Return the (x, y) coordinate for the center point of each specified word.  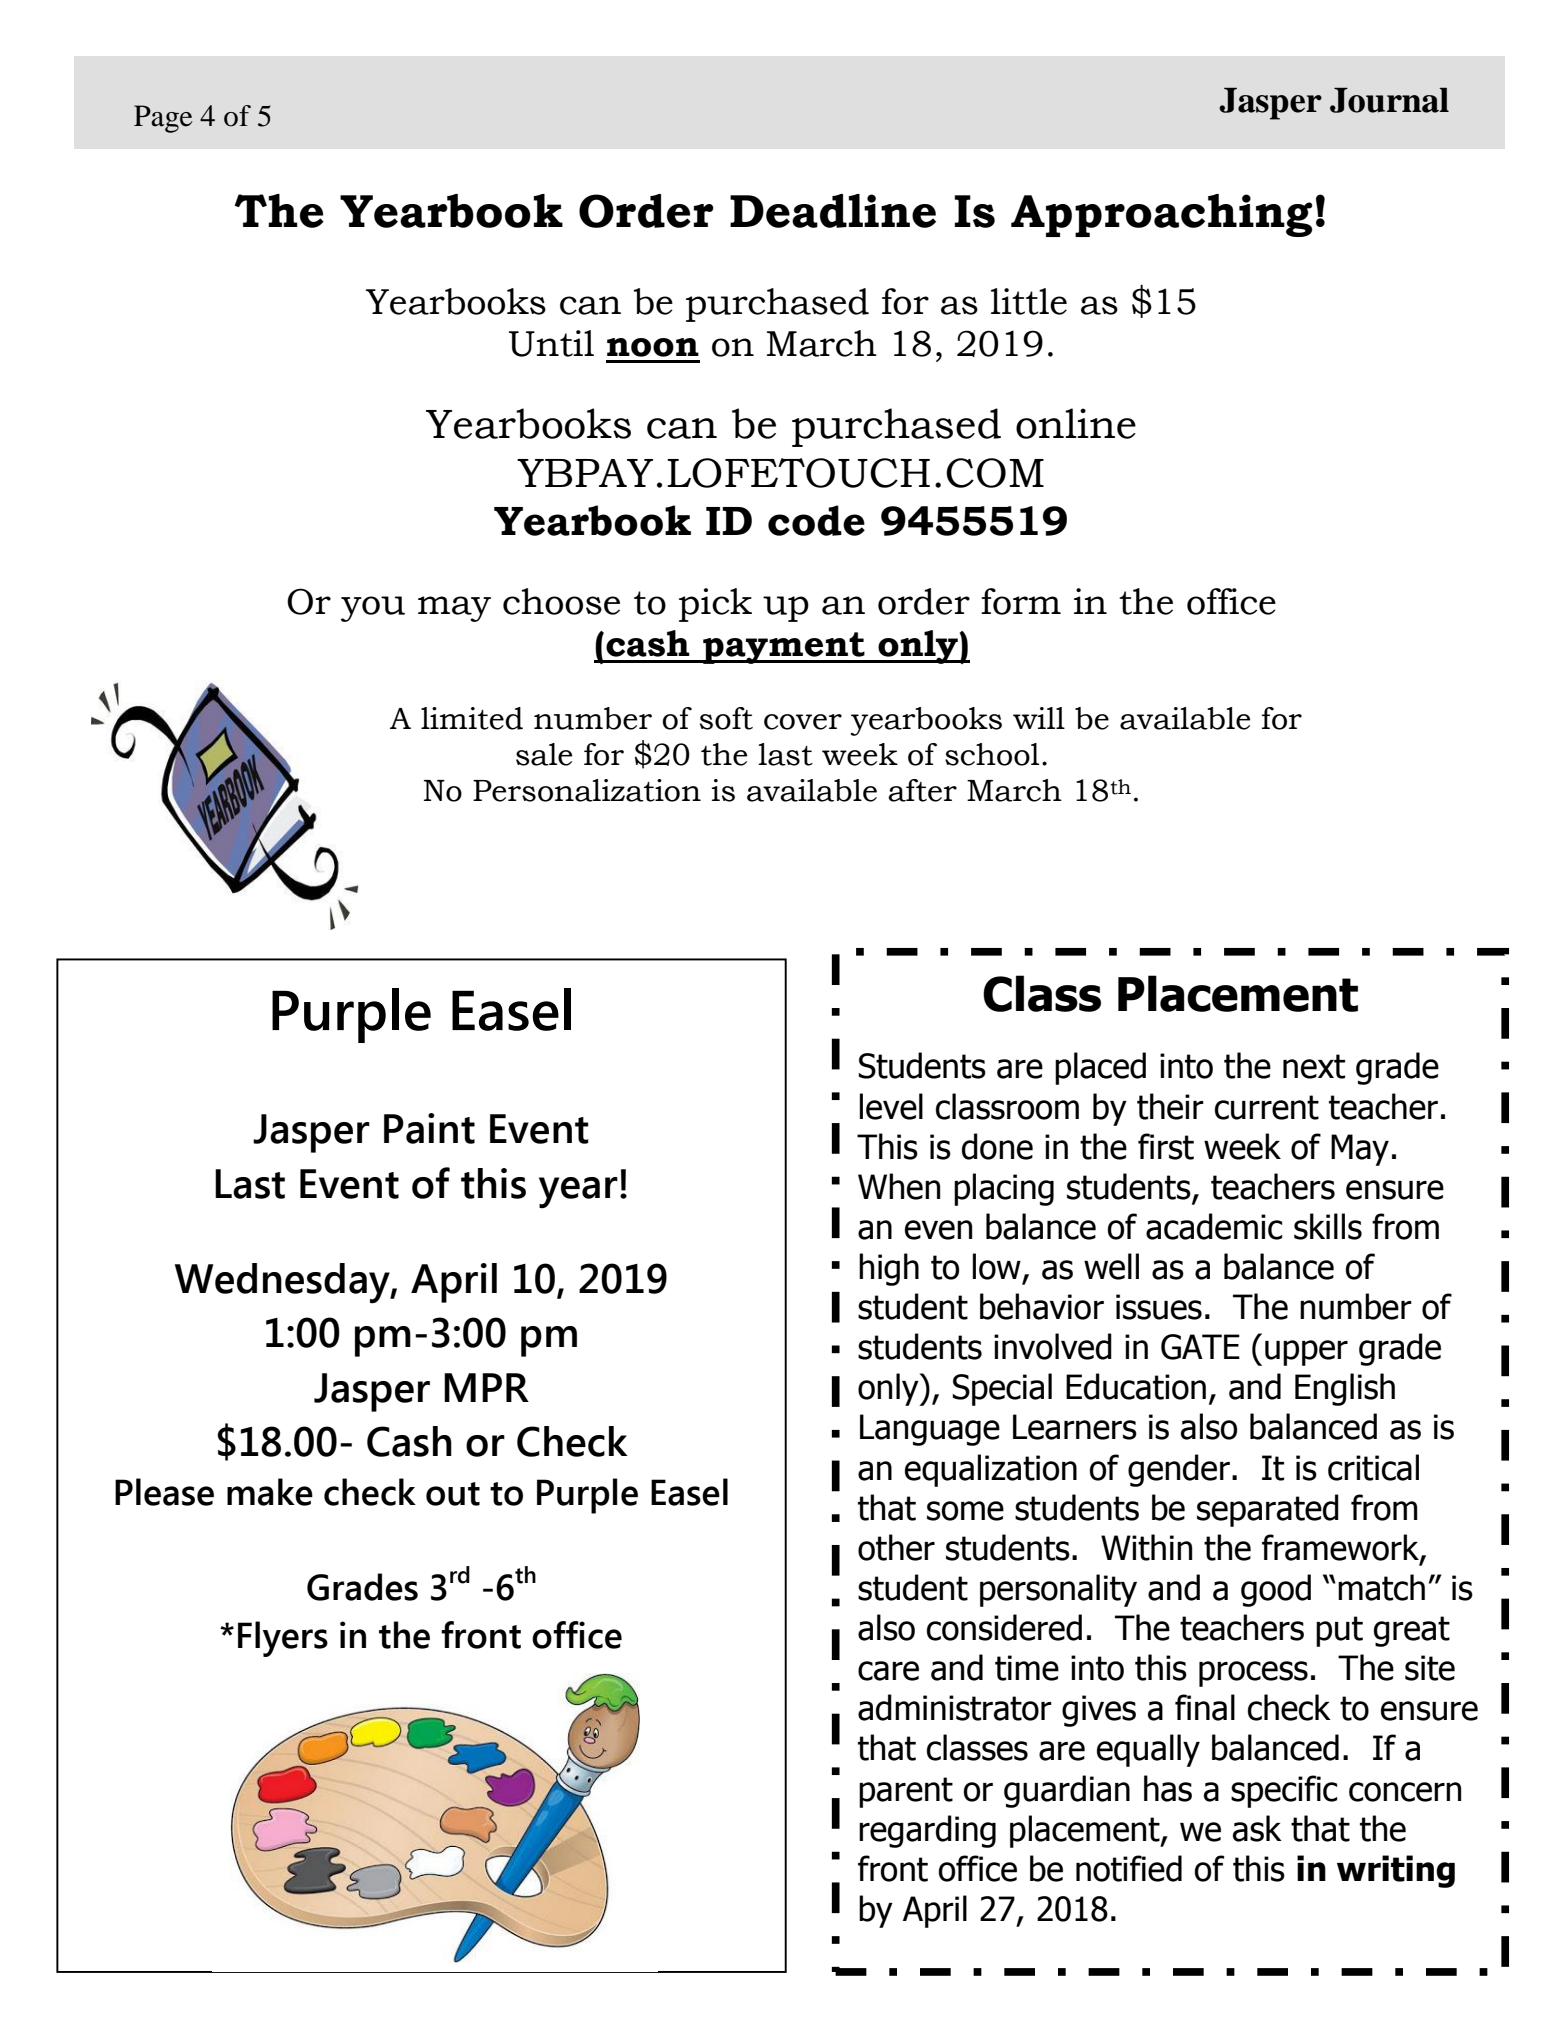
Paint (429, 1128)
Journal (1389, 100)
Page (163, 119)
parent (906, 1792)
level (891, 1106)
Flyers (283, 1639)
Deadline (833, 211)
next (1314, 1066)
